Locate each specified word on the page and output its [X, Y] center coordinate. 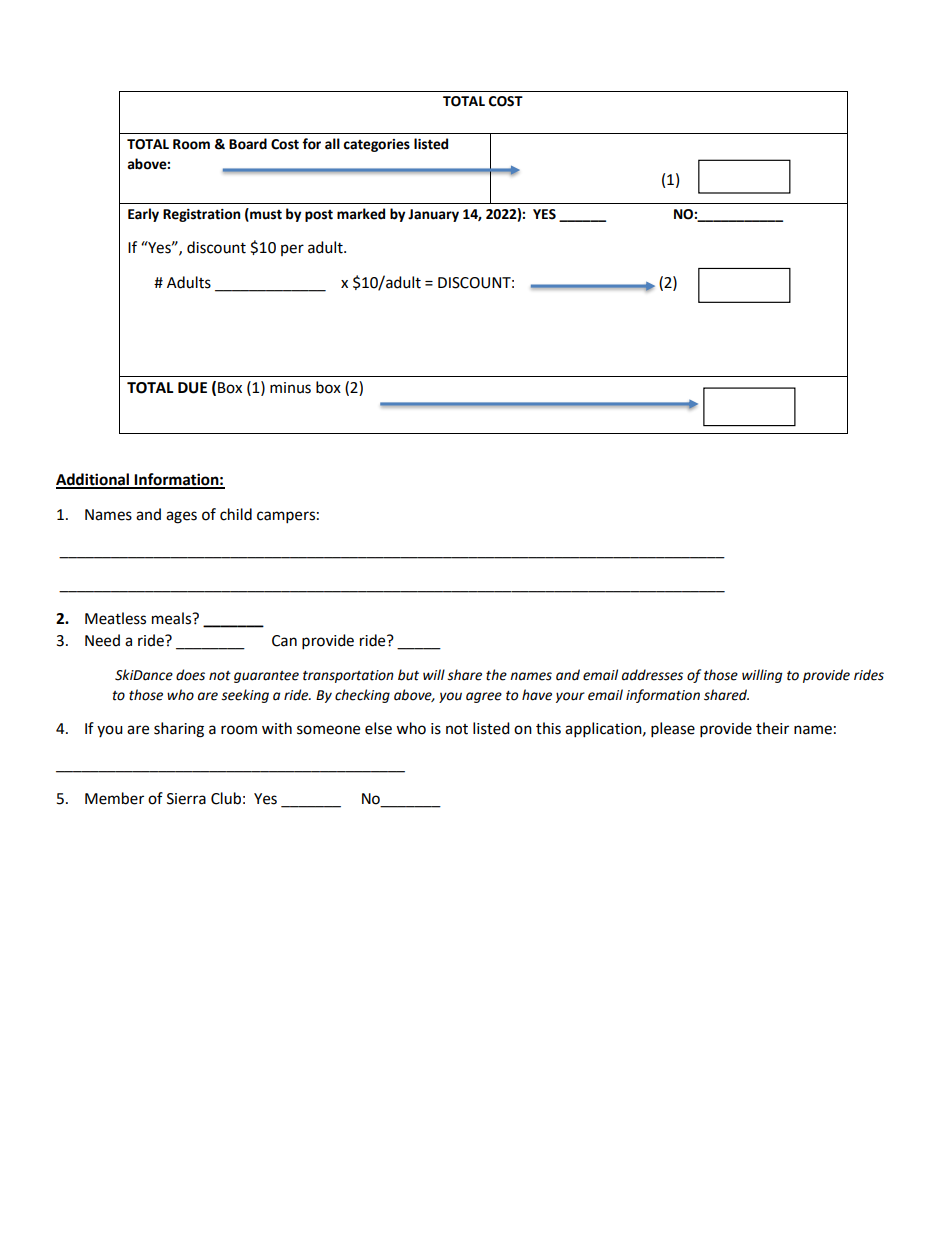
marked [361, 214]
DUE [192, 388]
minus [290, 388]
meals [173, 618]
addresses [652, 675]
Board [248, 144]
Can [284, 641]
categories [376, 145]
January [433, 215]
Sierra [186, 799]
